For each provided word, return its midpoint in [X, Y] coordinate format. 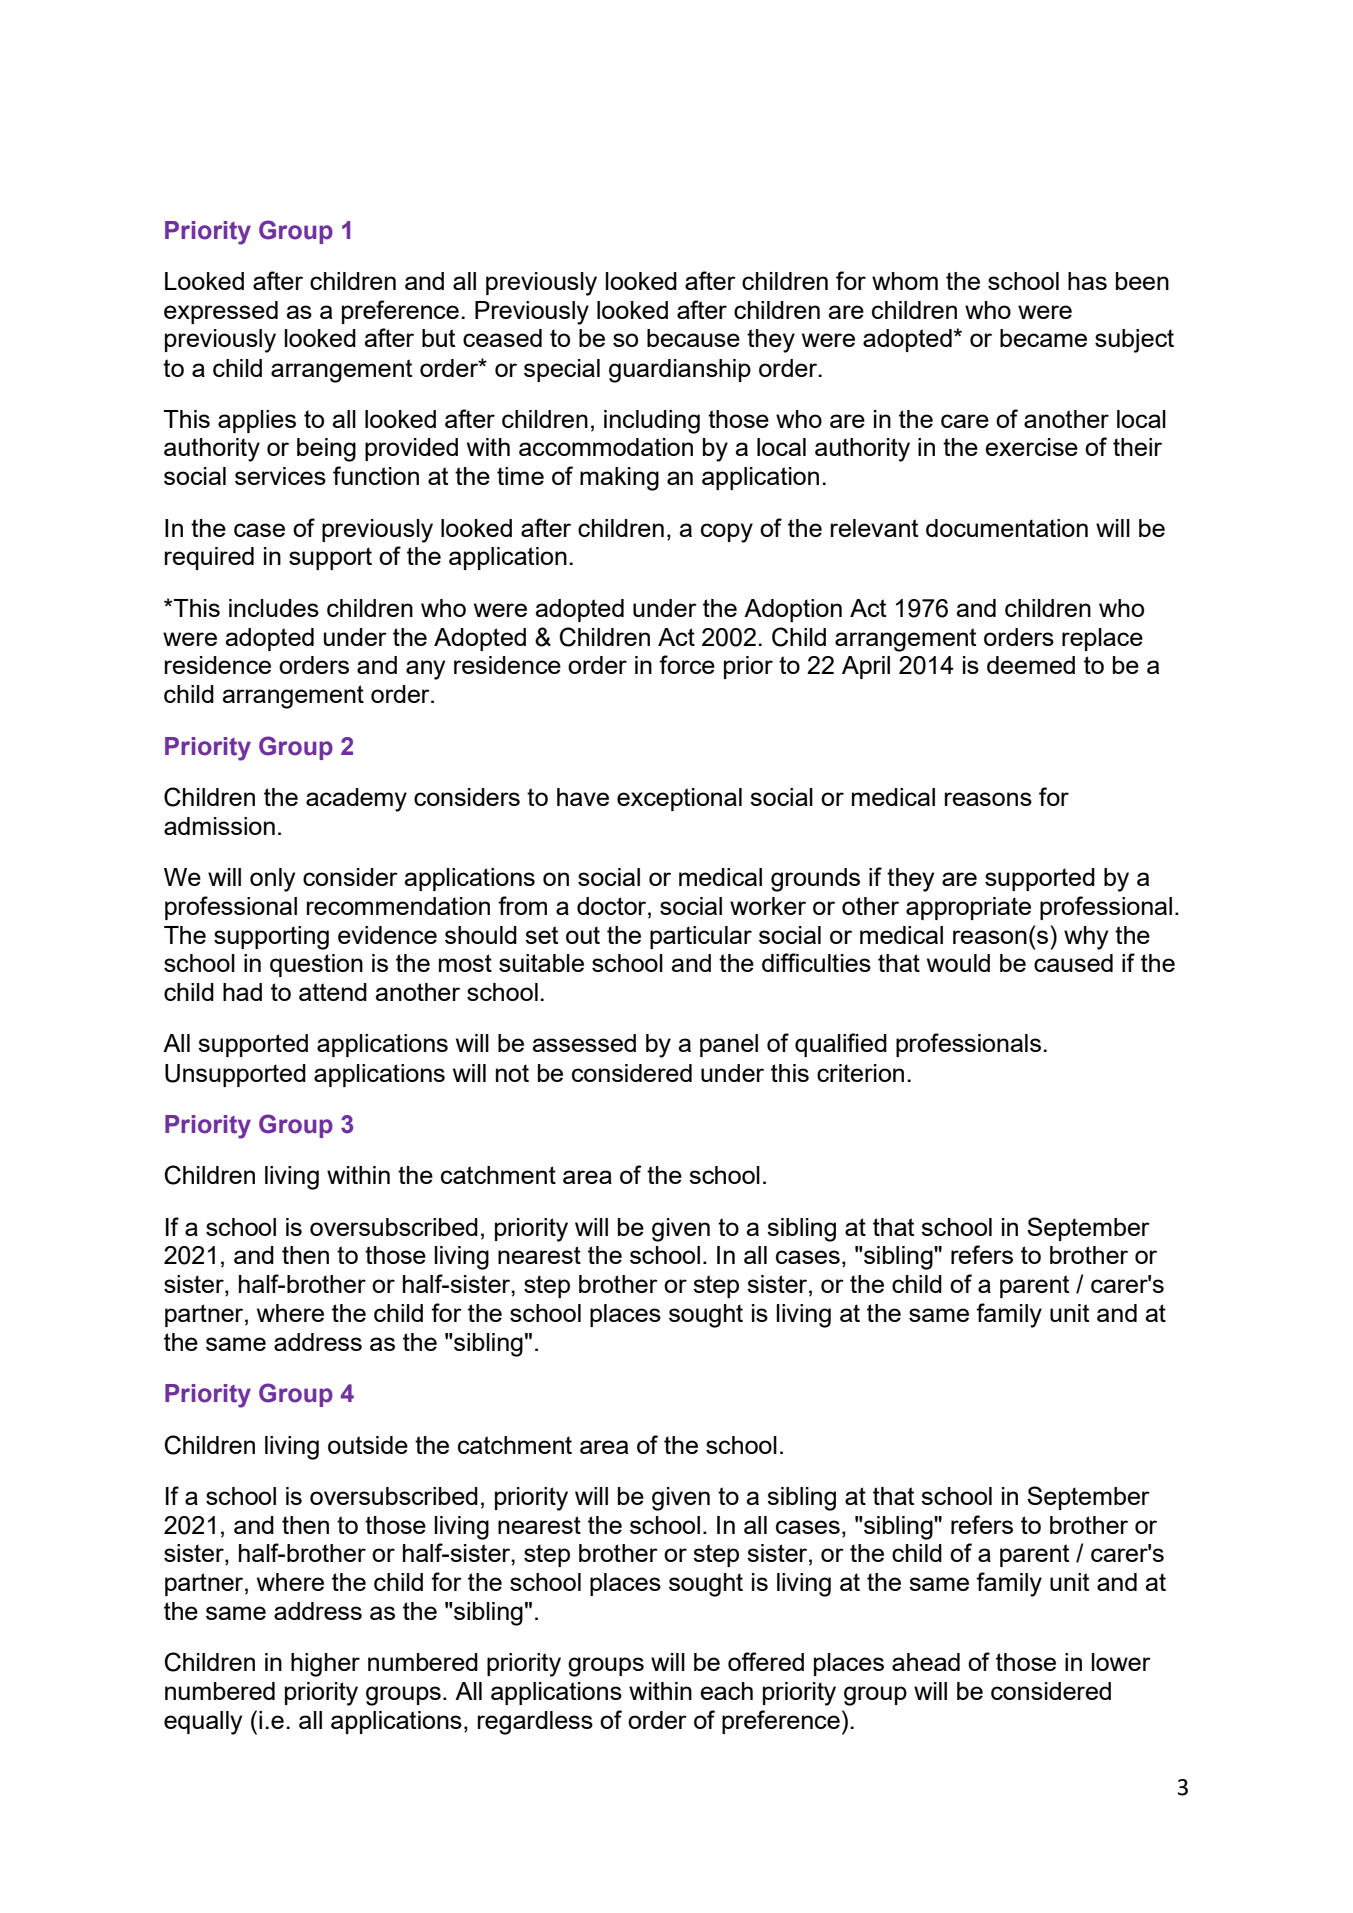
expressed [221, 312]
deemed [1031, 665]
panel [729, 1045]
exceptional [679, 799]
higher [325, 1665]
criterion [860, 1073]
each [726, 1691]
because [693, 338]
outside [368, 1445]
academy [356, 800]
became [1043, 338]
